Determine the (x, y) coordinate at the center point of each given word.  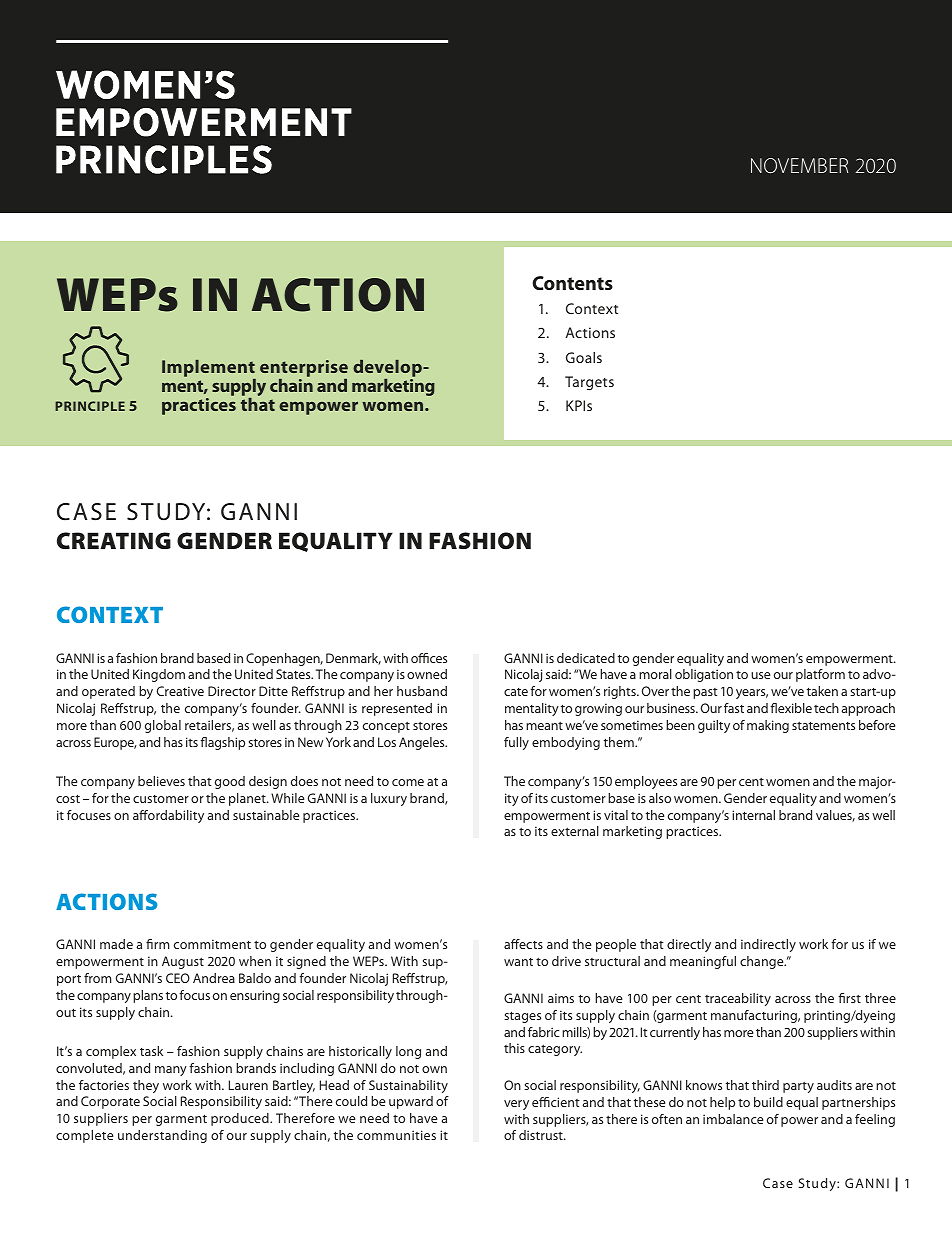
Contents (572, 283)
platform (820, 675)
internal (753, 815)
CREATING (114, 540)
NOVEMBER (799, 165)
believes (161, 781)
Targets (589, 383)
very (516, 1105)
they (146, 1086)
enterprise (304, 368)
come (408, 782)
